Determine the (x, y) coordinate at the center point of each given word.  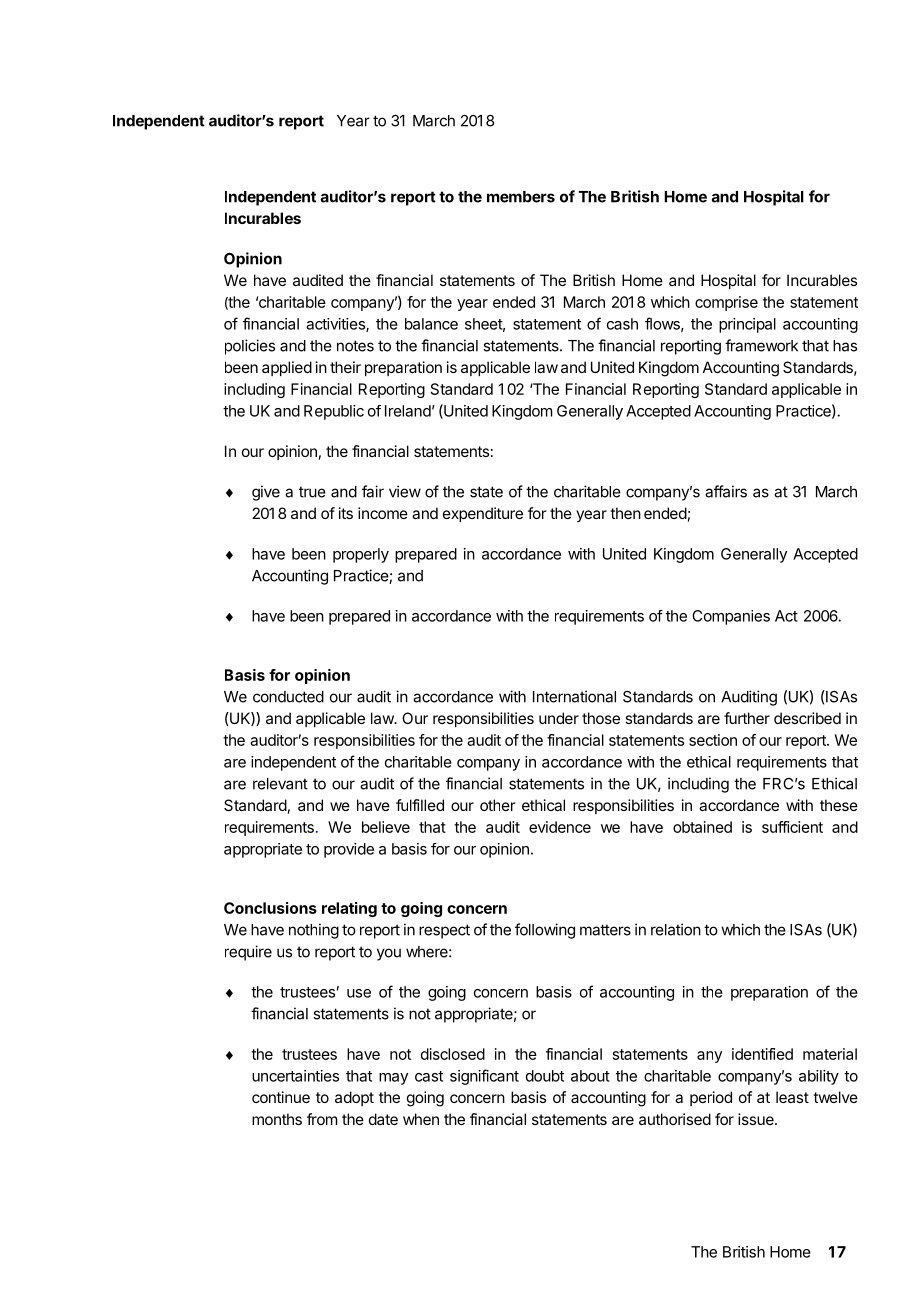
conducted (288, 697)
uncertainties (295, 1076)
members (521, 197)
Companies (731, 617)
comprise (726, 303)
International (574, 696)
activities (336, 325)
